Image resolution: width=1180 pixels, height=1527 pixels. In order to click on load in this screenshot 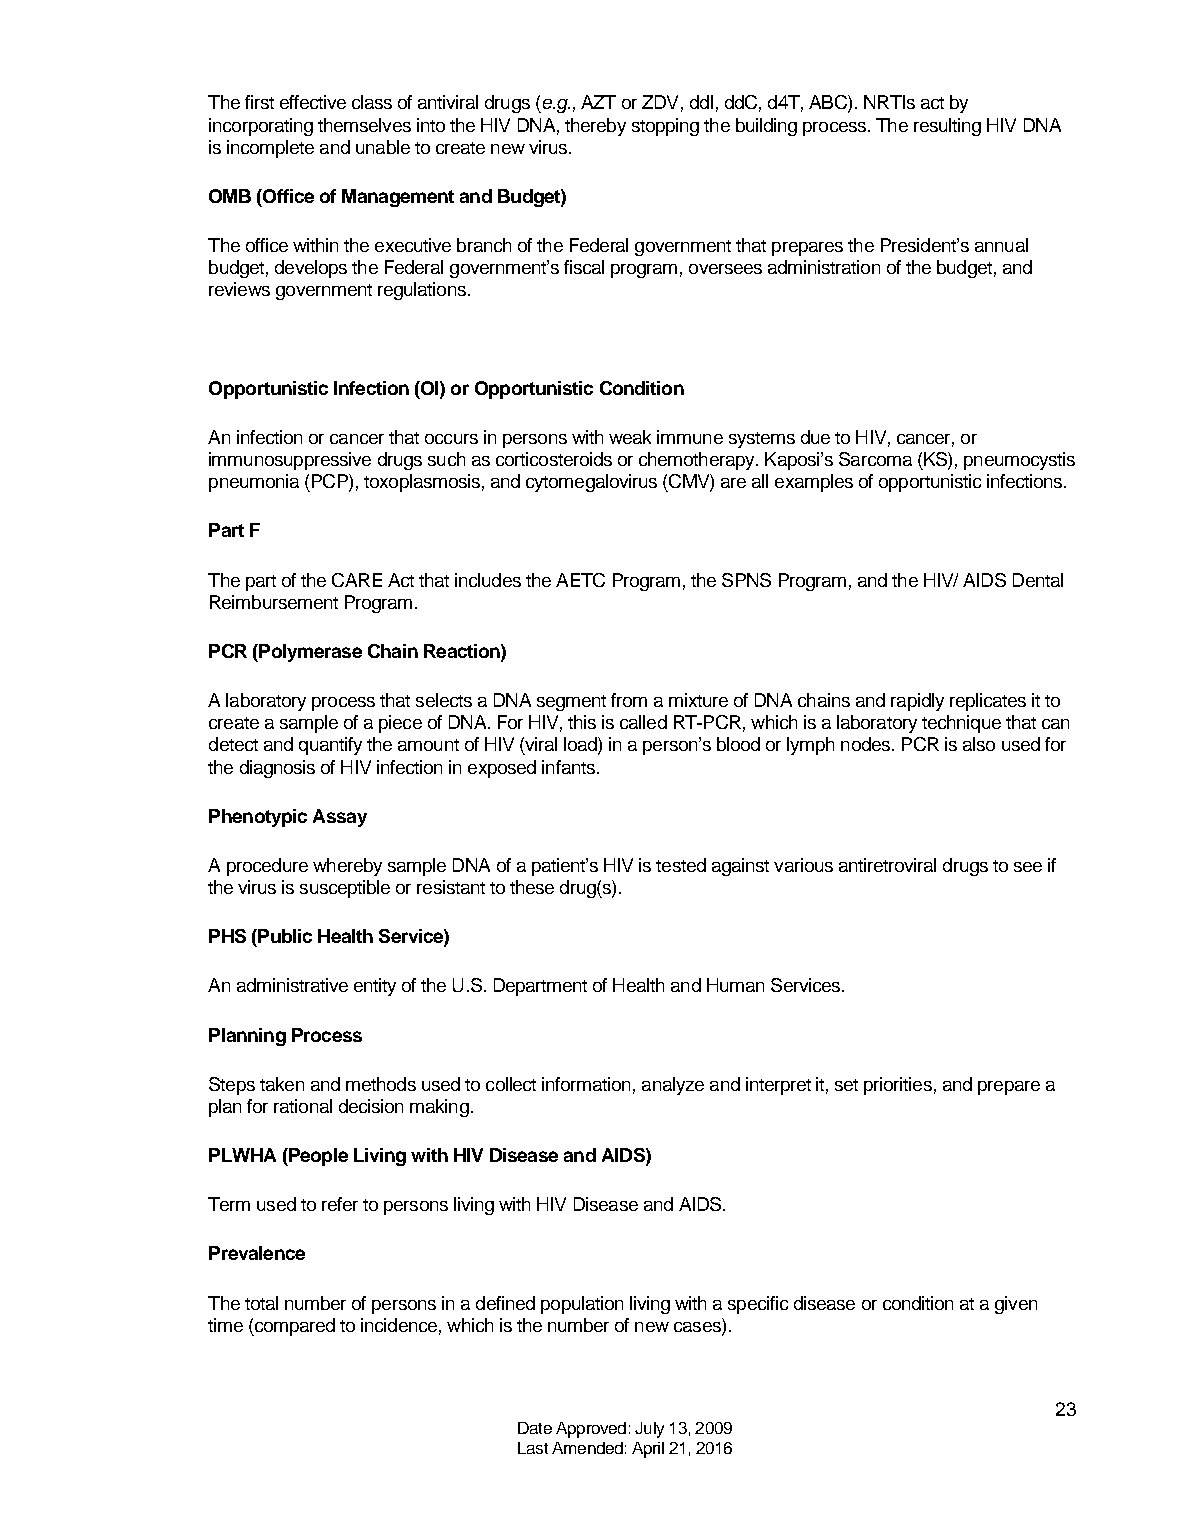, I will do `click(581, 745)`.
